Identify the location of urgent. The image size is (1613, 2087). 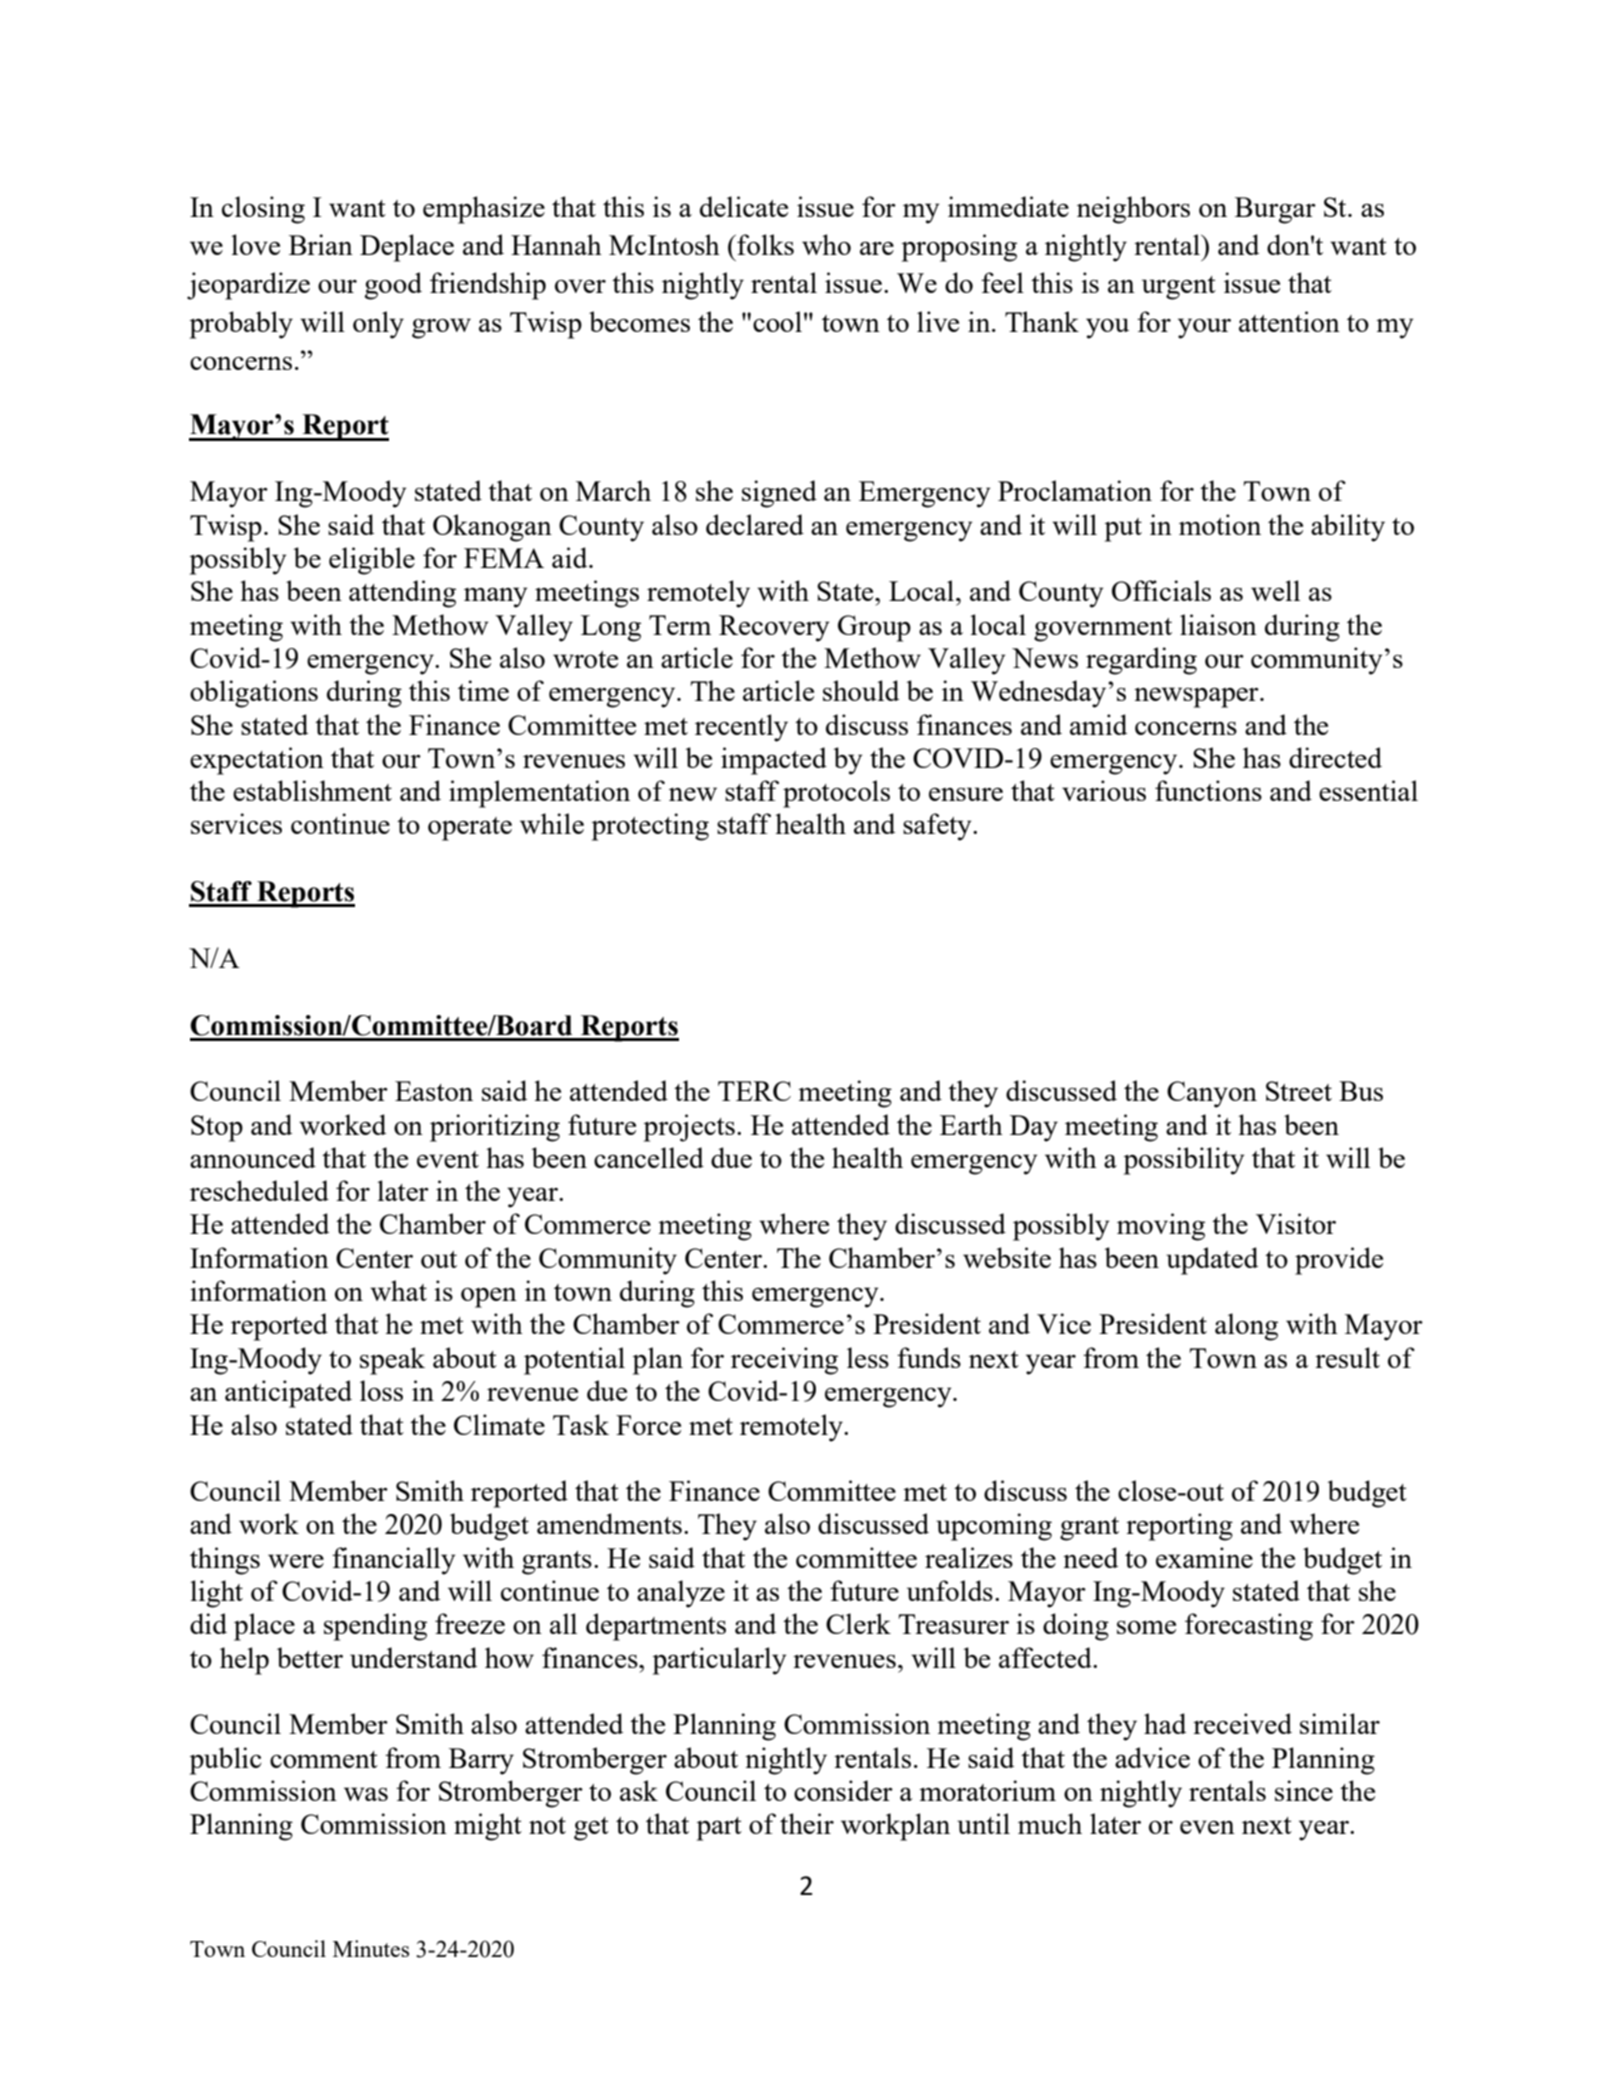
(1179, 288).
